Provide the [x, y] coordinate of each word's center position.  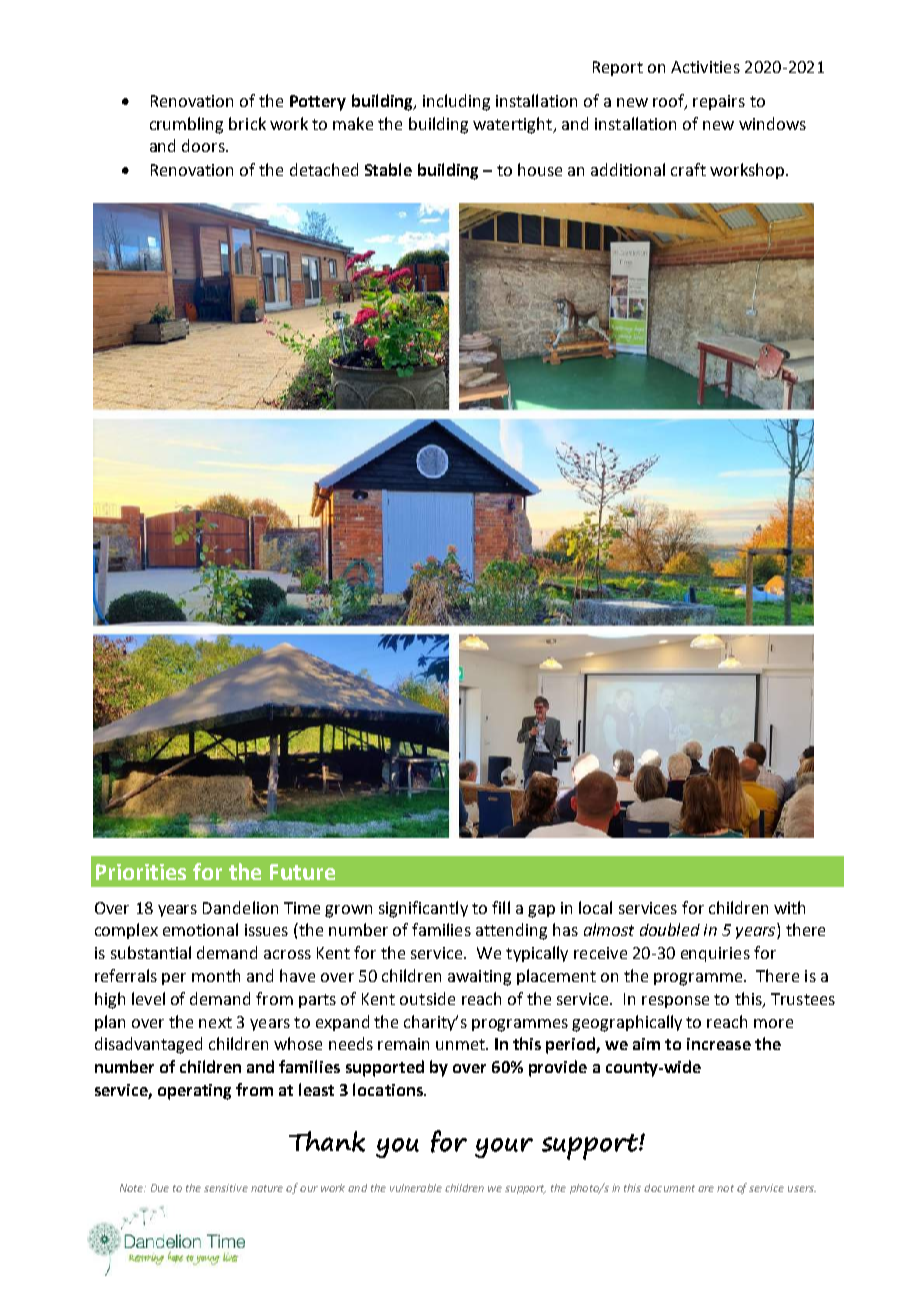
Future [302, 872]
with [789, 907]
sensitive [226, 1188]
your [504, 1148]
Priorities [141, 872]
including [456, 102]
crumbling [186, 125]
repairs [719, 102]
